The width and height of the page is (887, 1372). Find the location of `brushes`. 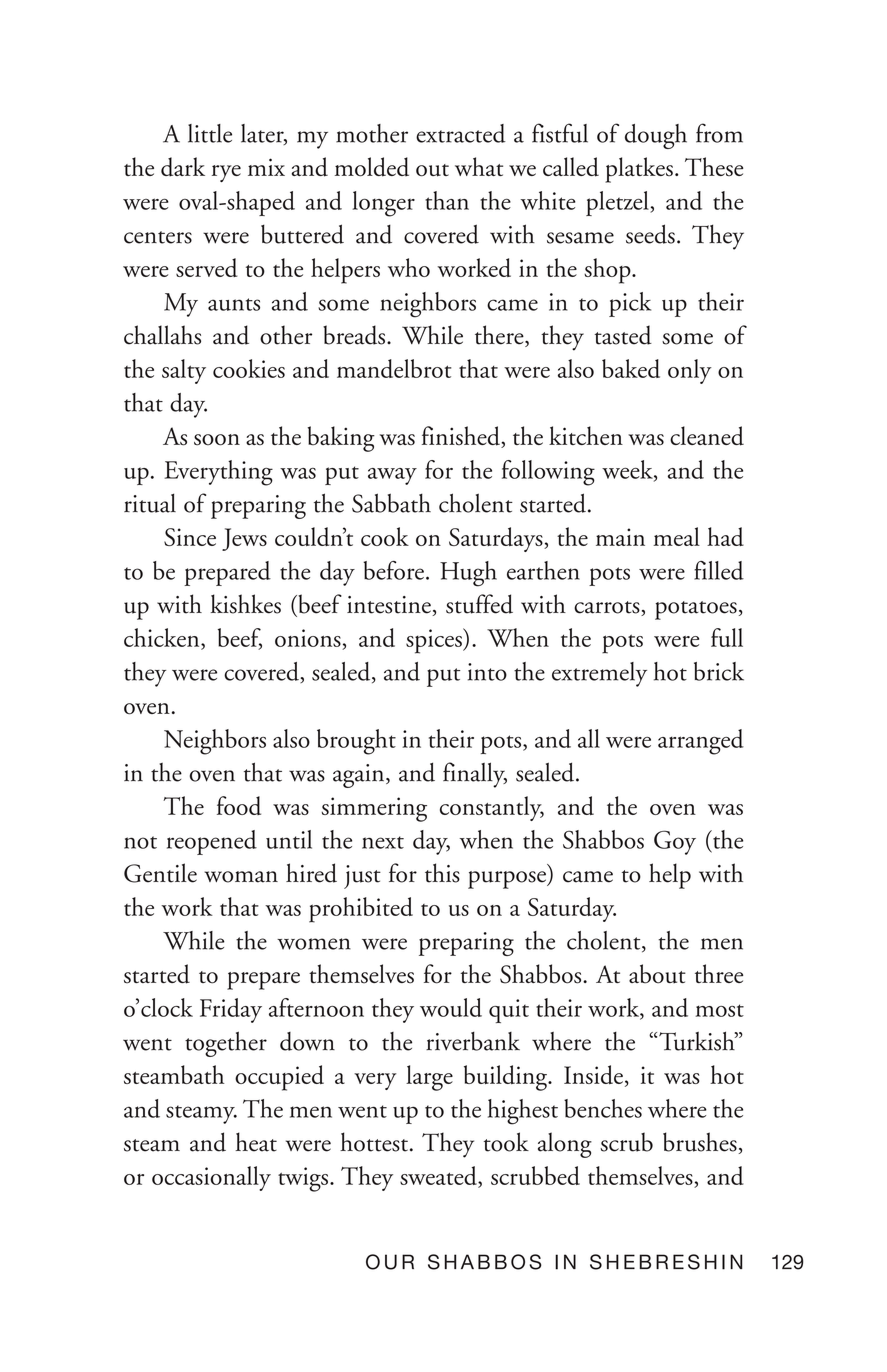

brushes is located at coordinates (700, 1142).
